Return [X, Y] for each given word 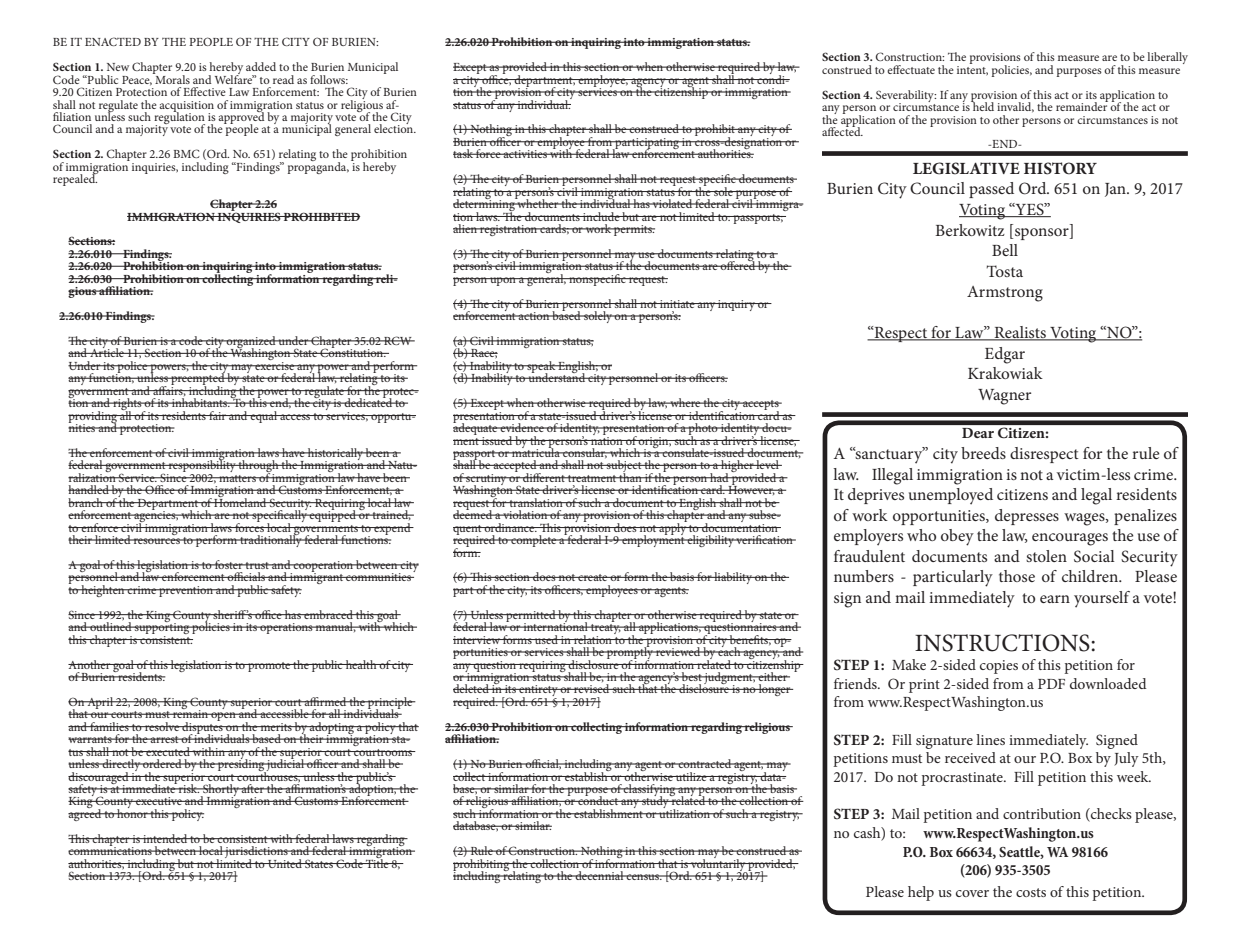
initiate [677, 304]
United [285, 863]
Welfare [235, 78]
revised [592, 688]
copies [999, 667]
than [630, 476]
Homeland [241, 501]
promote [269, 667]
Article [107, 351]
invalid [1015, 107]
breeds [983, 453]
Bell [1005, 250]
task [464, 153]
